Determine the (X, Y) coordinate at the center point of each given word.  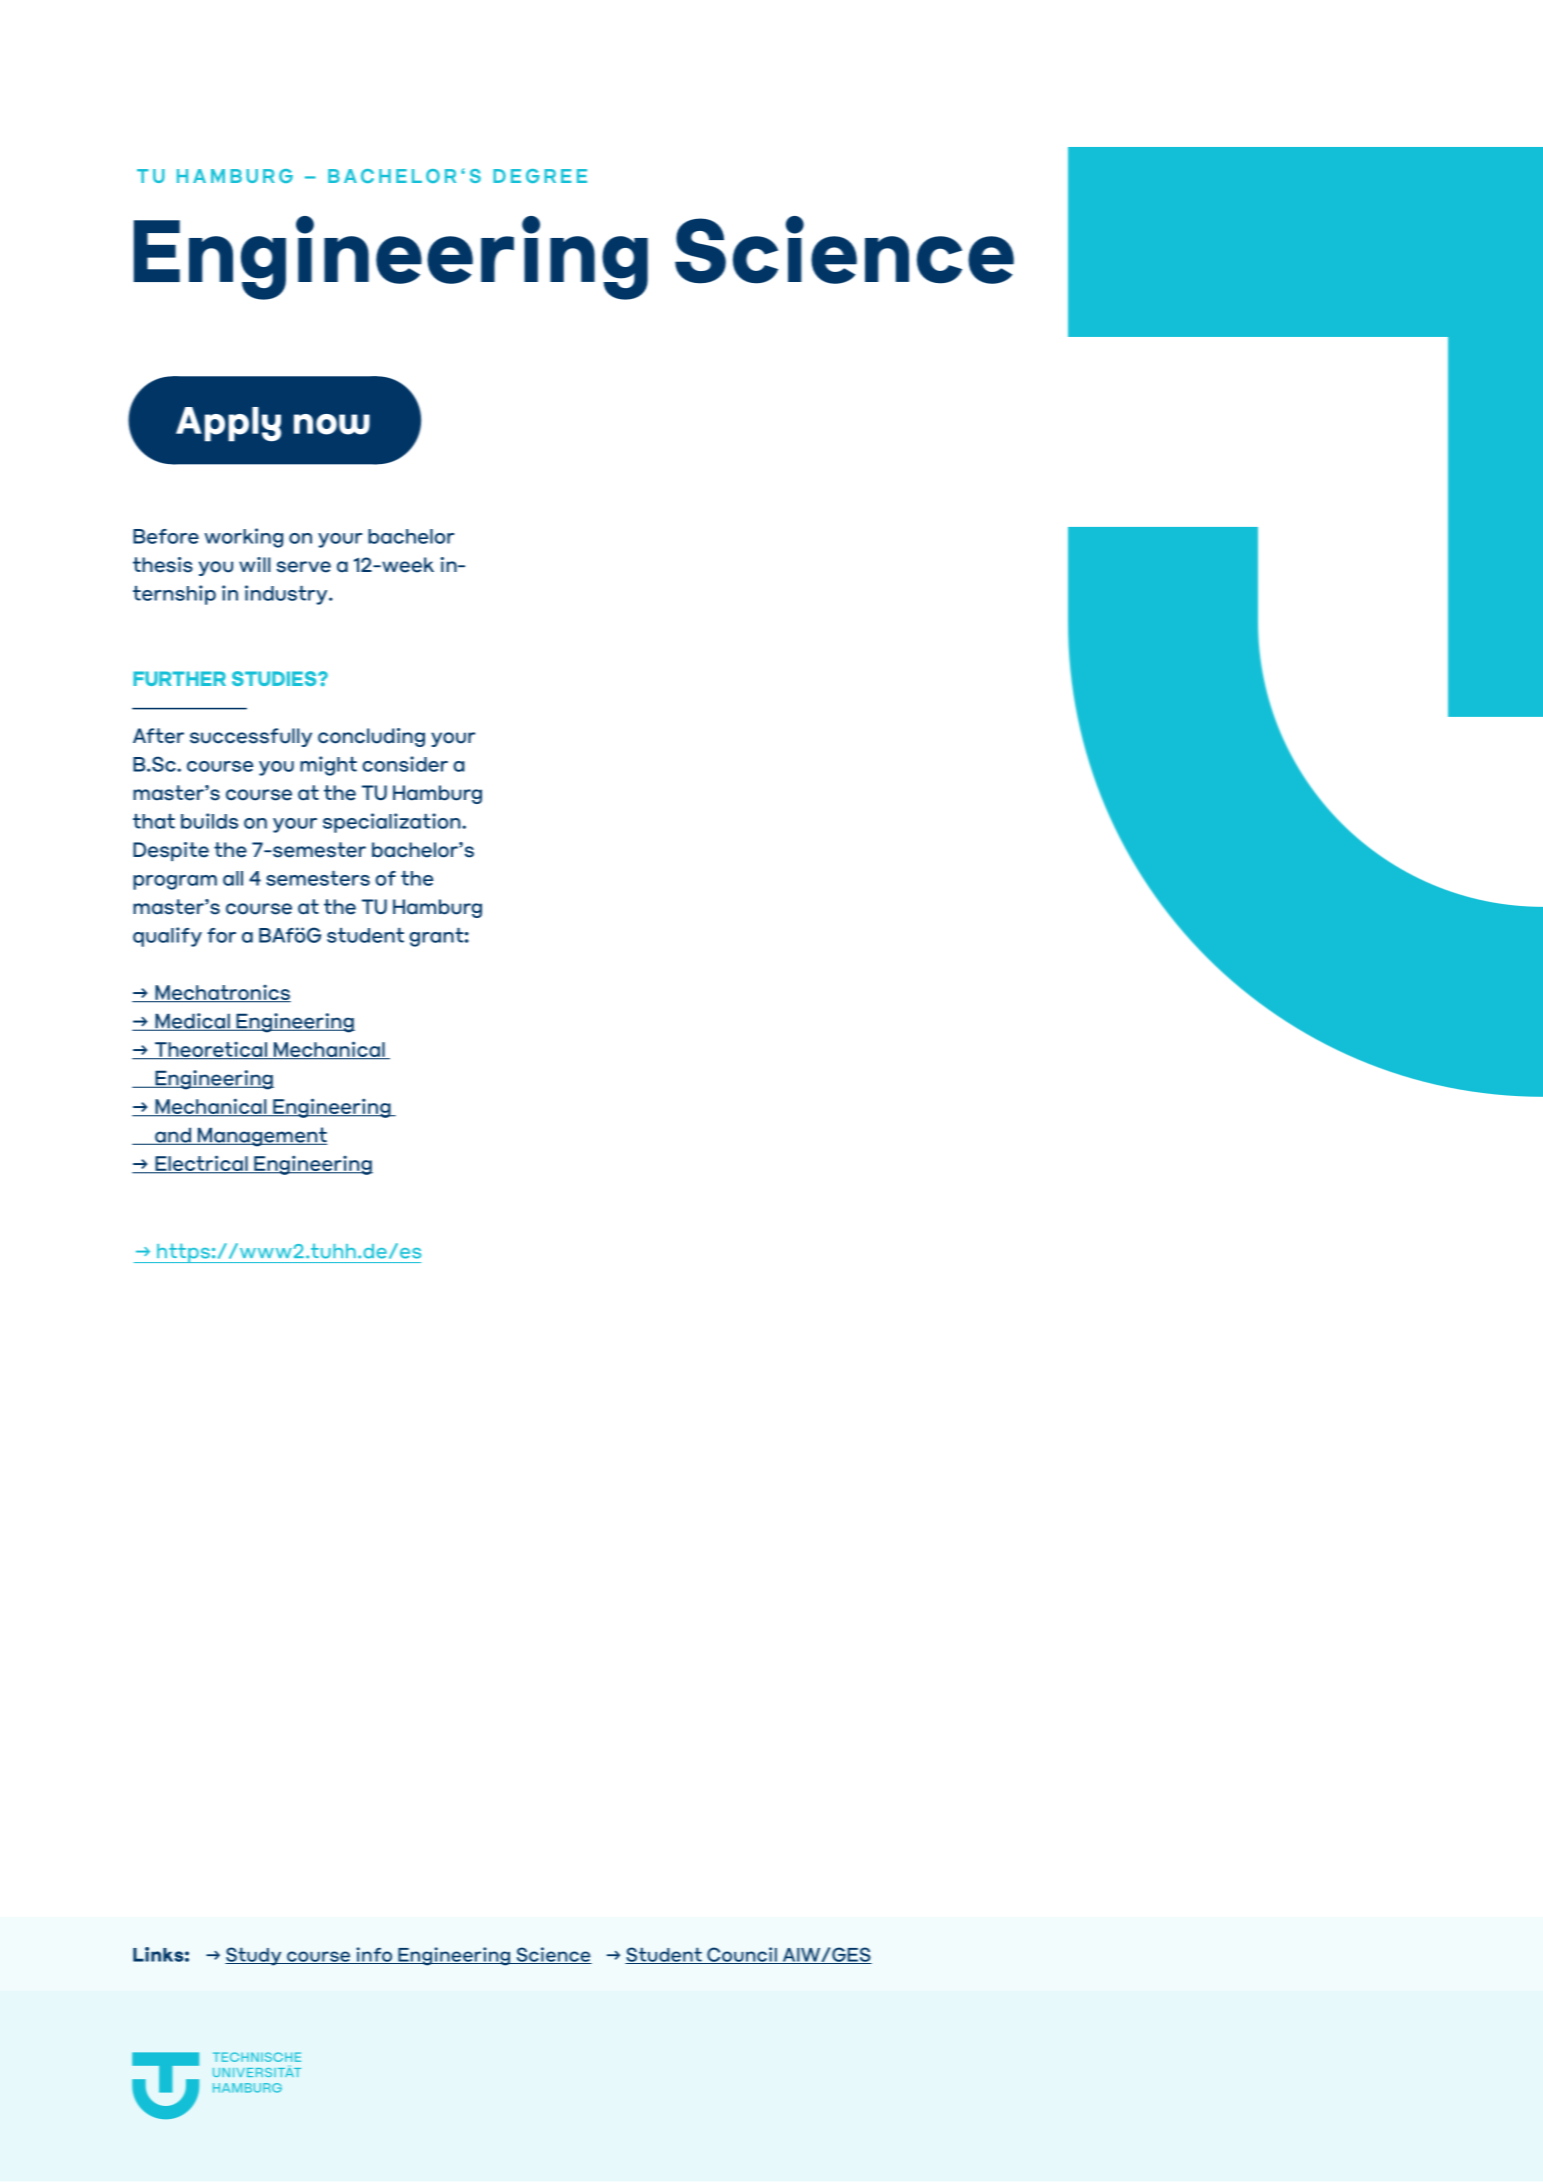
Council (742, 1955)
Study (254, 1956)
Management (261, 1137)
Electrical (201, 1164)
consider (405, 764)
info (374, 1955)
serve (304, 567)
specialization (393, 823)
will (254, 564)
